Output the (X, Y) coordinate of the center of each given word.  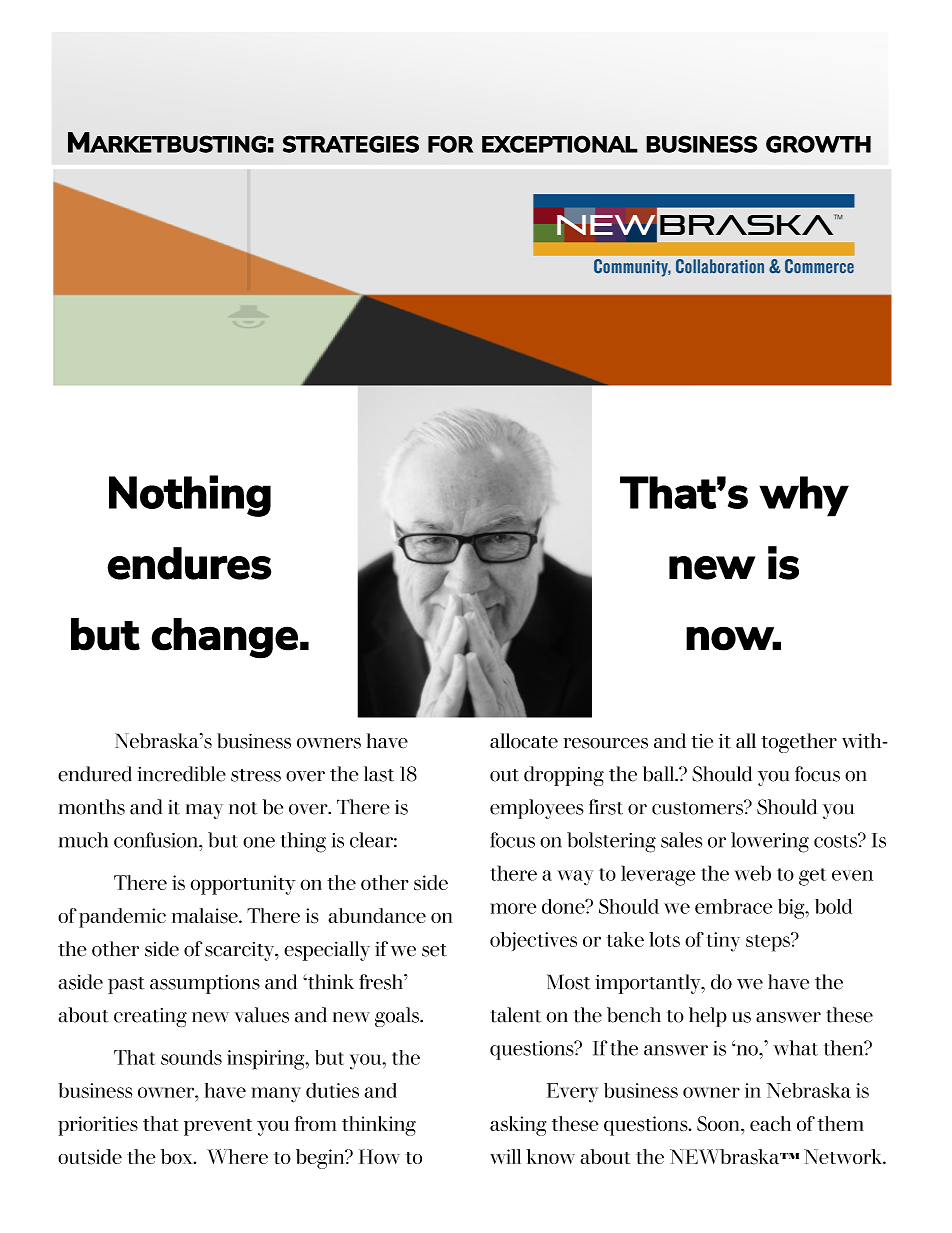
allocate (524, 741)
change (224, 638)
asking (518, 1126)
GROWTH (818, 144)
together (799, 743)
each (770, 1123)
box (178, 1156)
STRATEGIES (351, 144)
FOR (450, 144)
